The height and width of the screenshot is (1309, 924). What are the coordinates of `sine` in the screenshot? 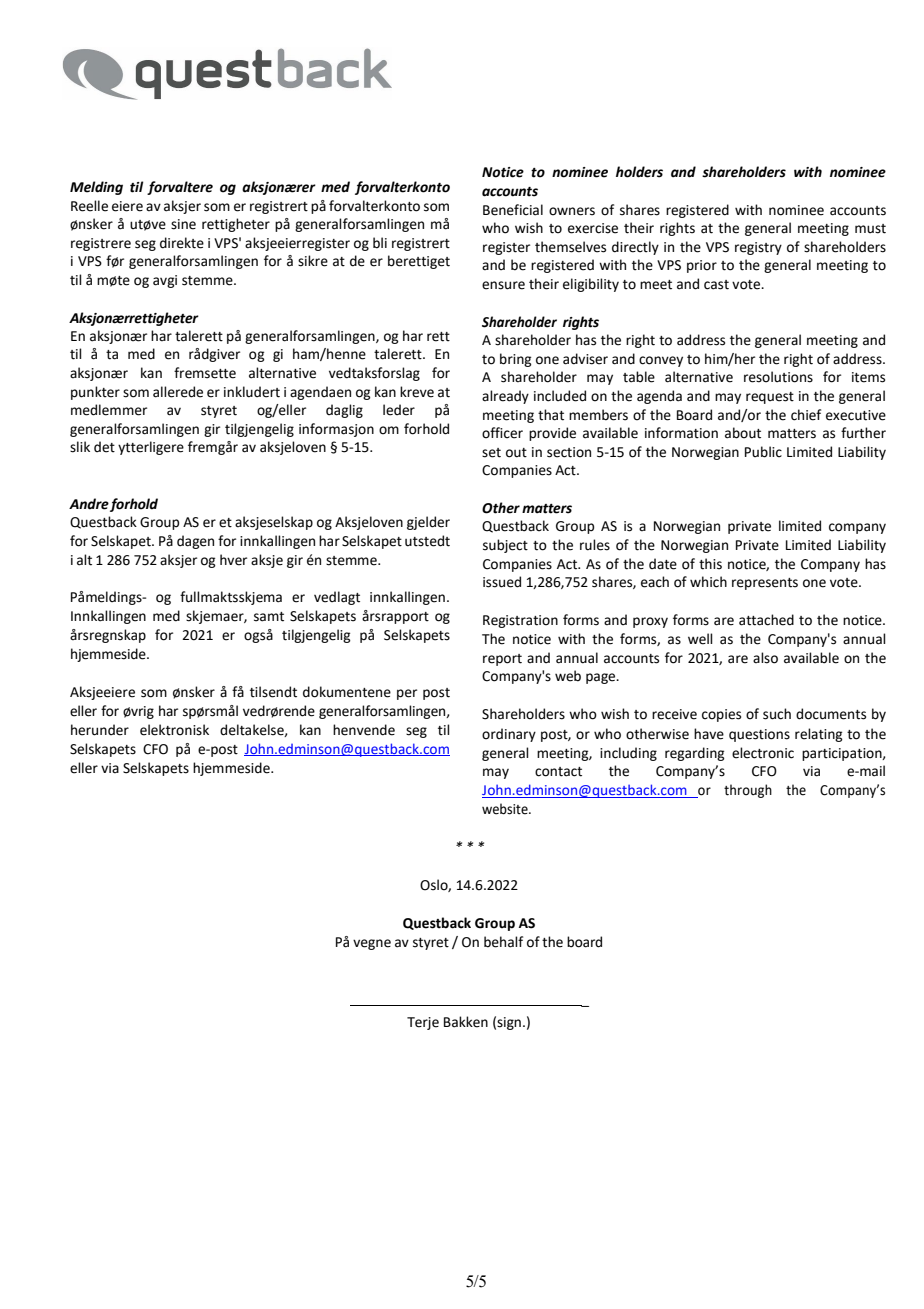 It's located at (183, 224).
